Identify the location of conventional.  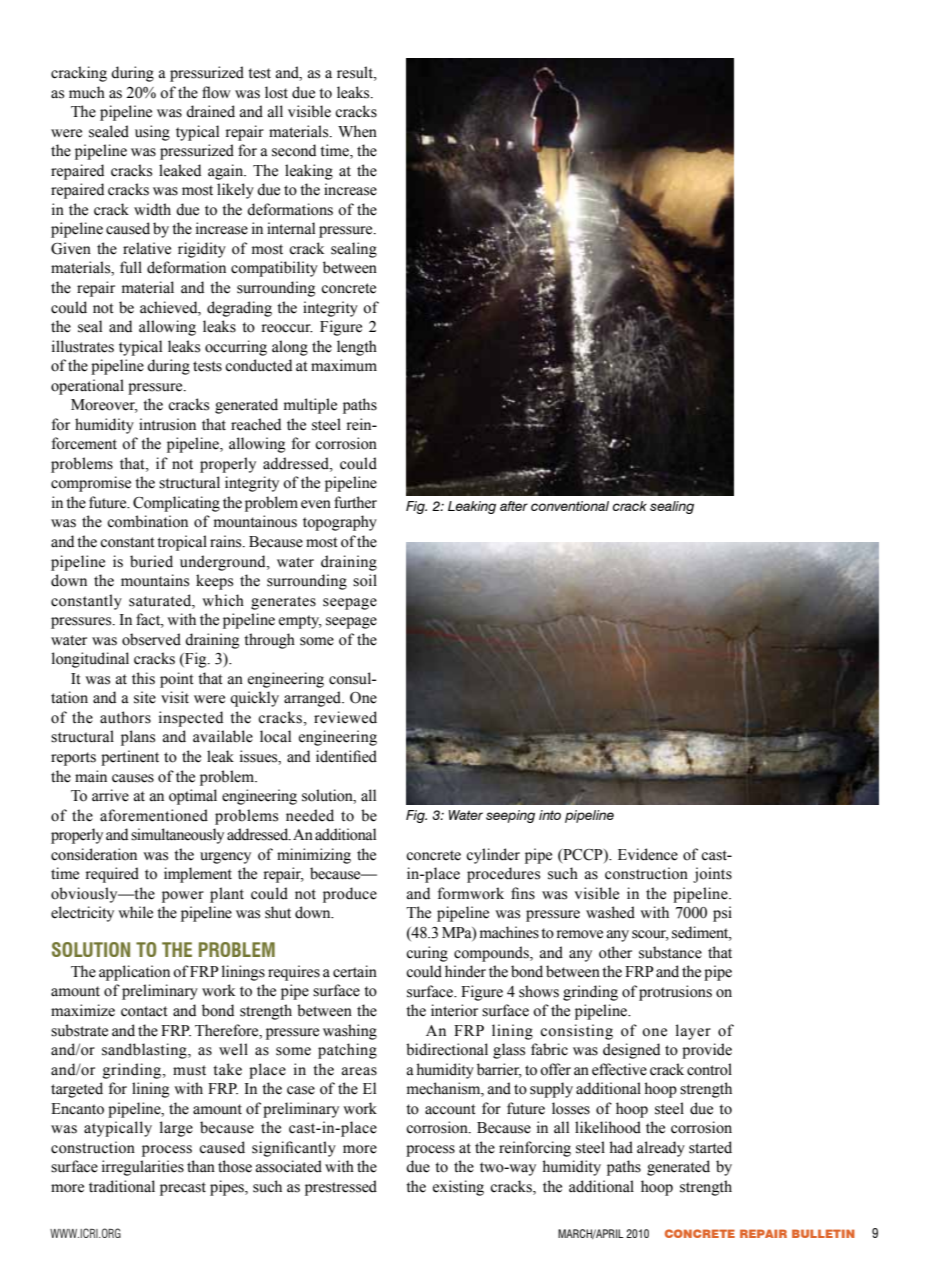
(570, 506).
